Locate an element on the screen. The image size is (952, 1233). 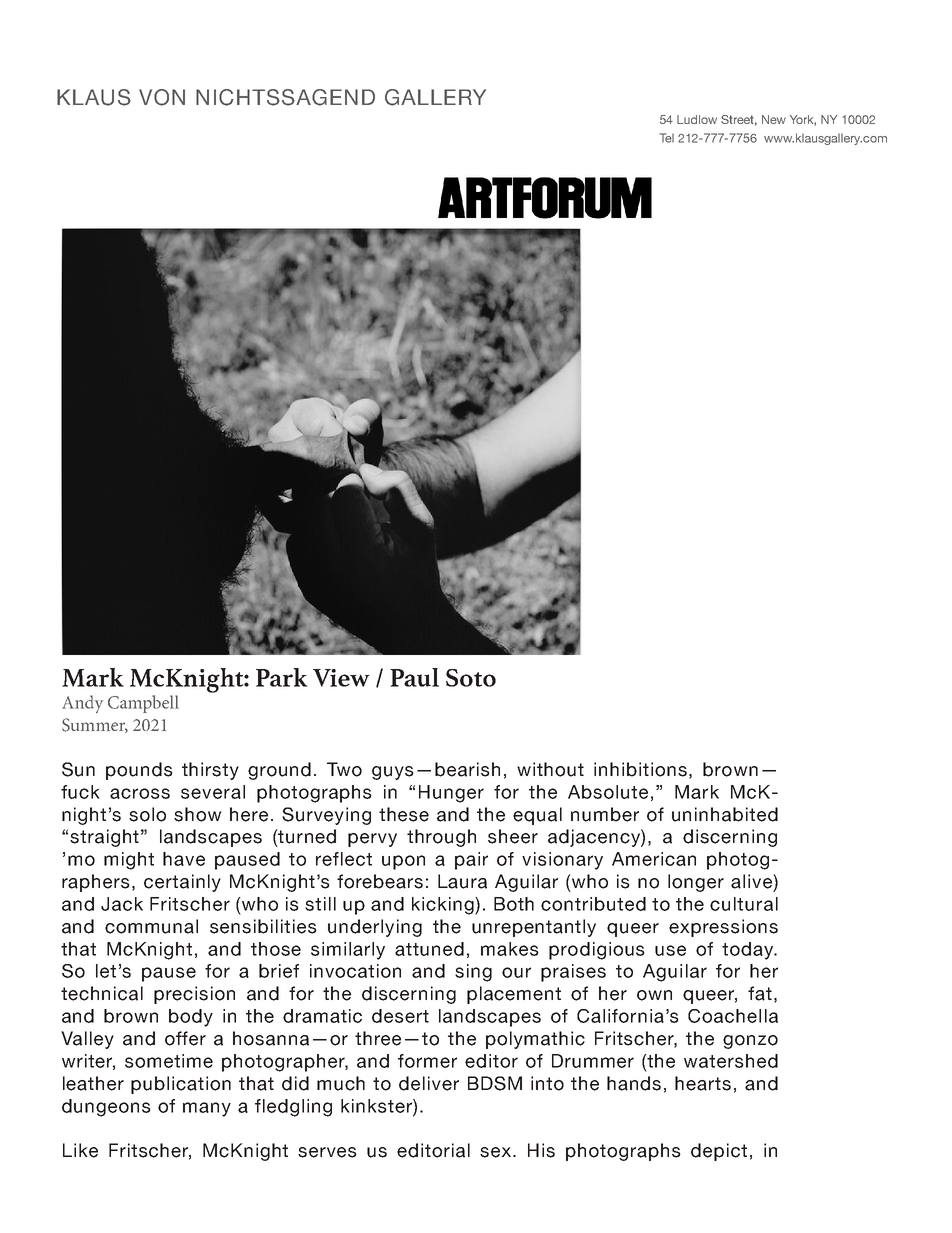
VON is located at coordinates (162, 97).
